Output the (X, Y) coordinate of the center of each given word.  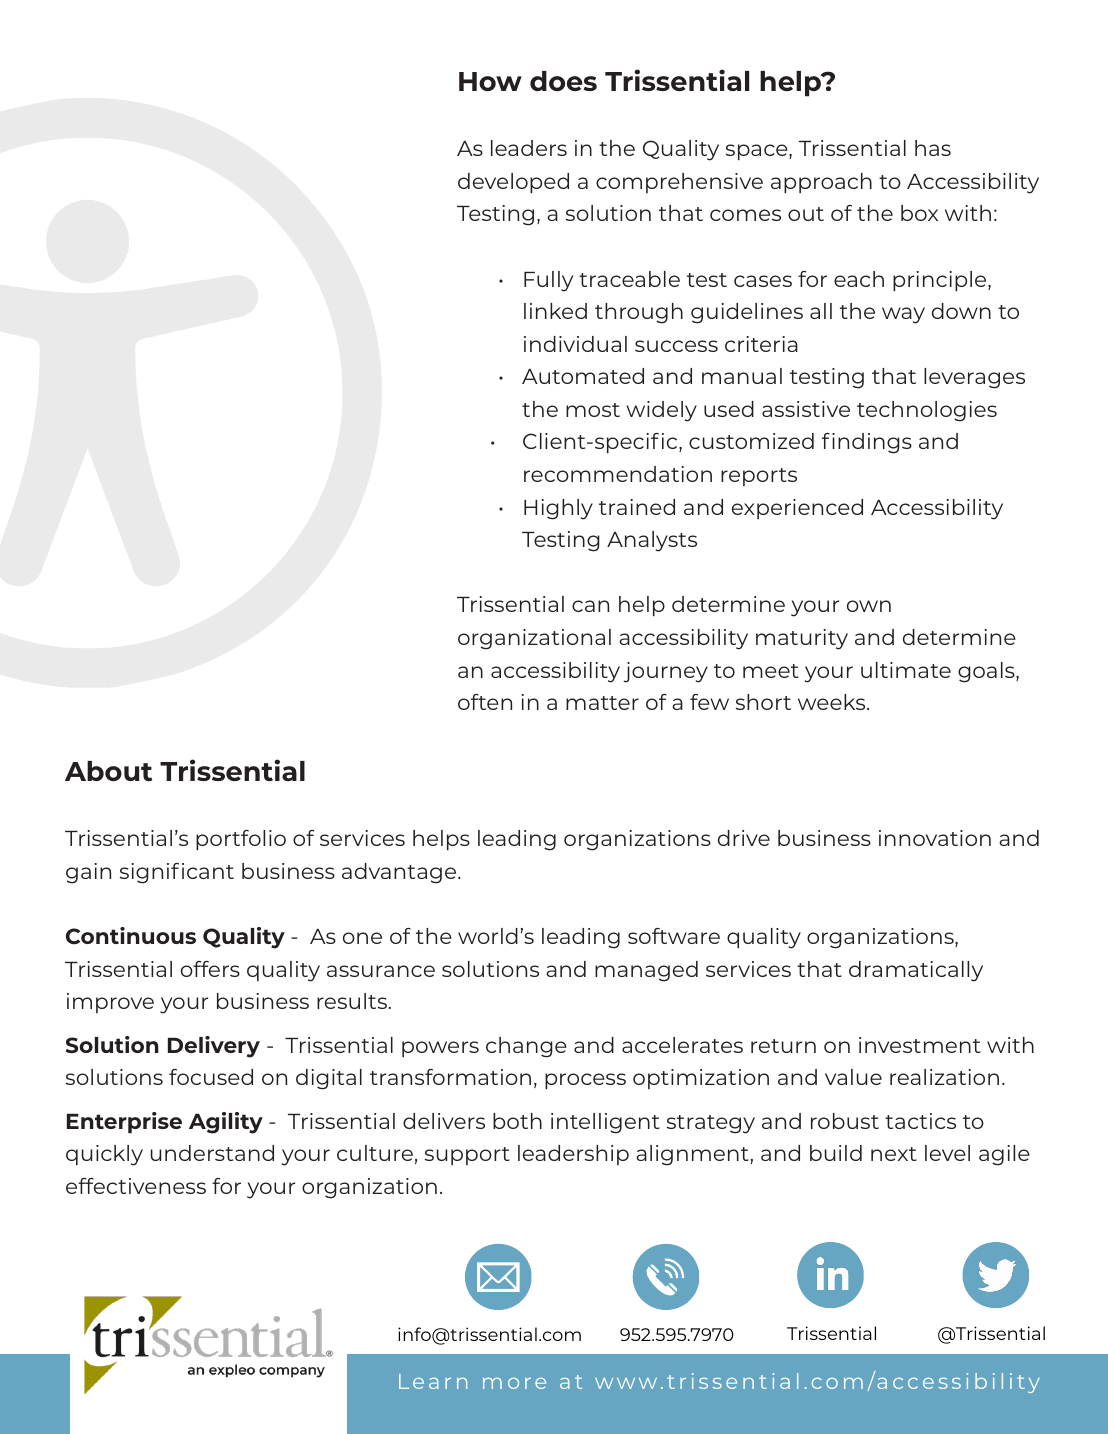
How (490, 81)
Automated (583, 376)
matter (602, 703)
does (563, 81)
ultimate (906, 670)
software (674, 936)
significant (177, 873)
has (933, 148)
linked (555, 311)
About (108, 771)
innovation (935, 838)
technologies (927, 411)
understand (212, 1153)
